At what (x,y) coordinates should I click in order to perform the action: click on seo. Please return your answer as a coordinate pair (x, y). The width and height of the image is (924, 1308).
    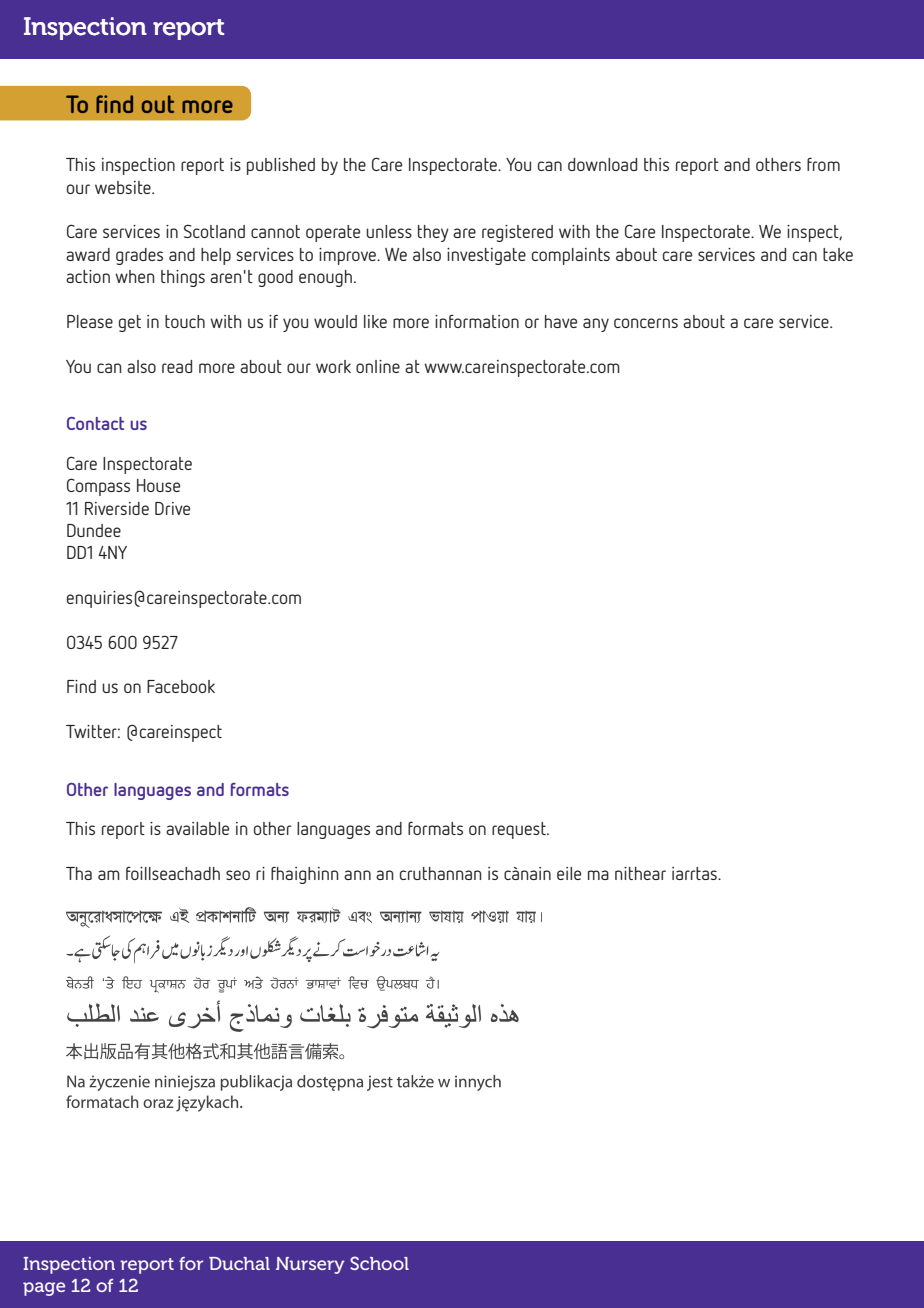
    Looking at the image, I should click on (238, 875).
